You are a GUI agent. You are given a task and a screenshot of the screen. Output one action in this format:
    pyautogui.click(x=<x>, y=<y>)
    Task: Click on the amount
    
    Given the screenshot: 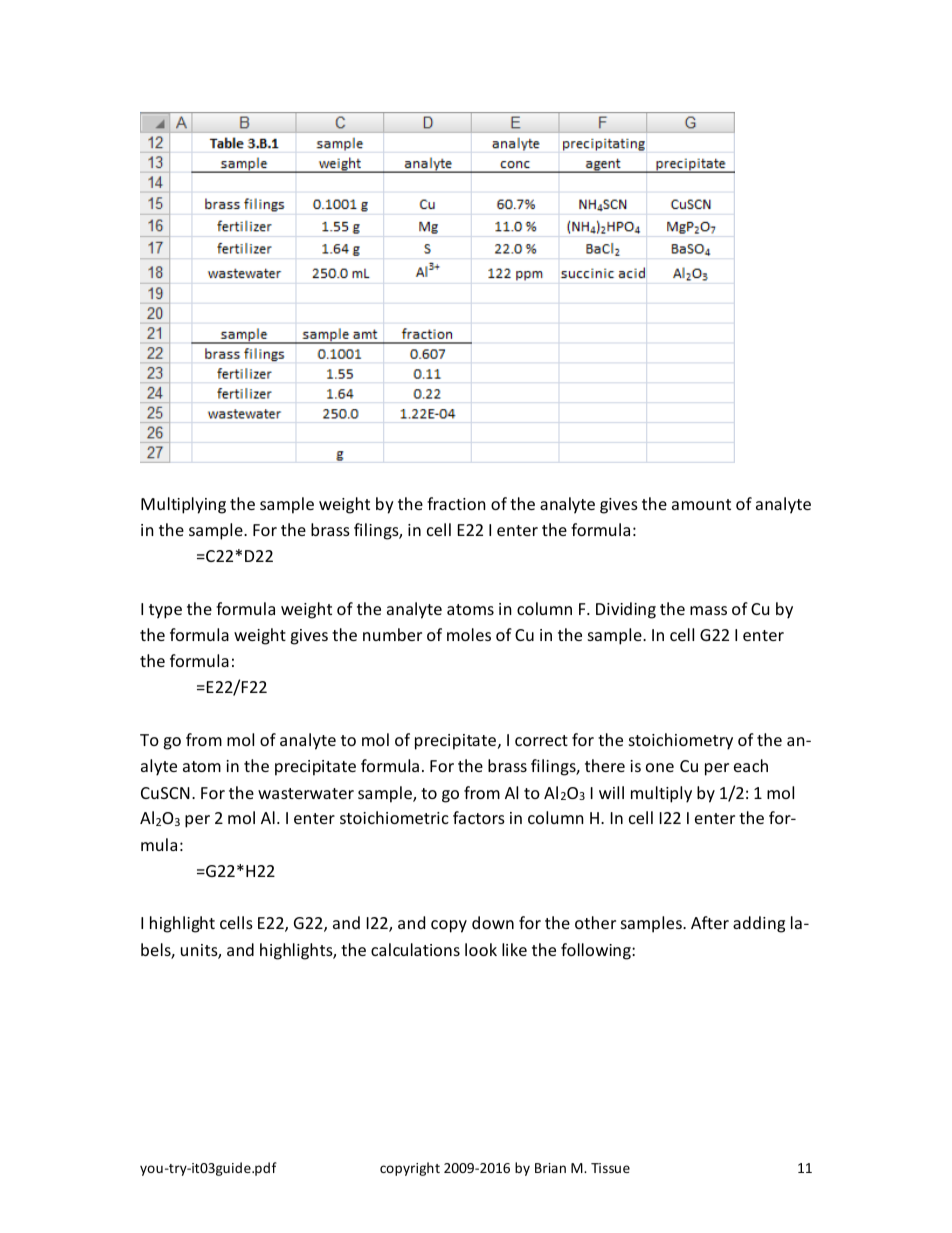 What is the action you would take?
    pyautogui.click(x=701, y=504)
